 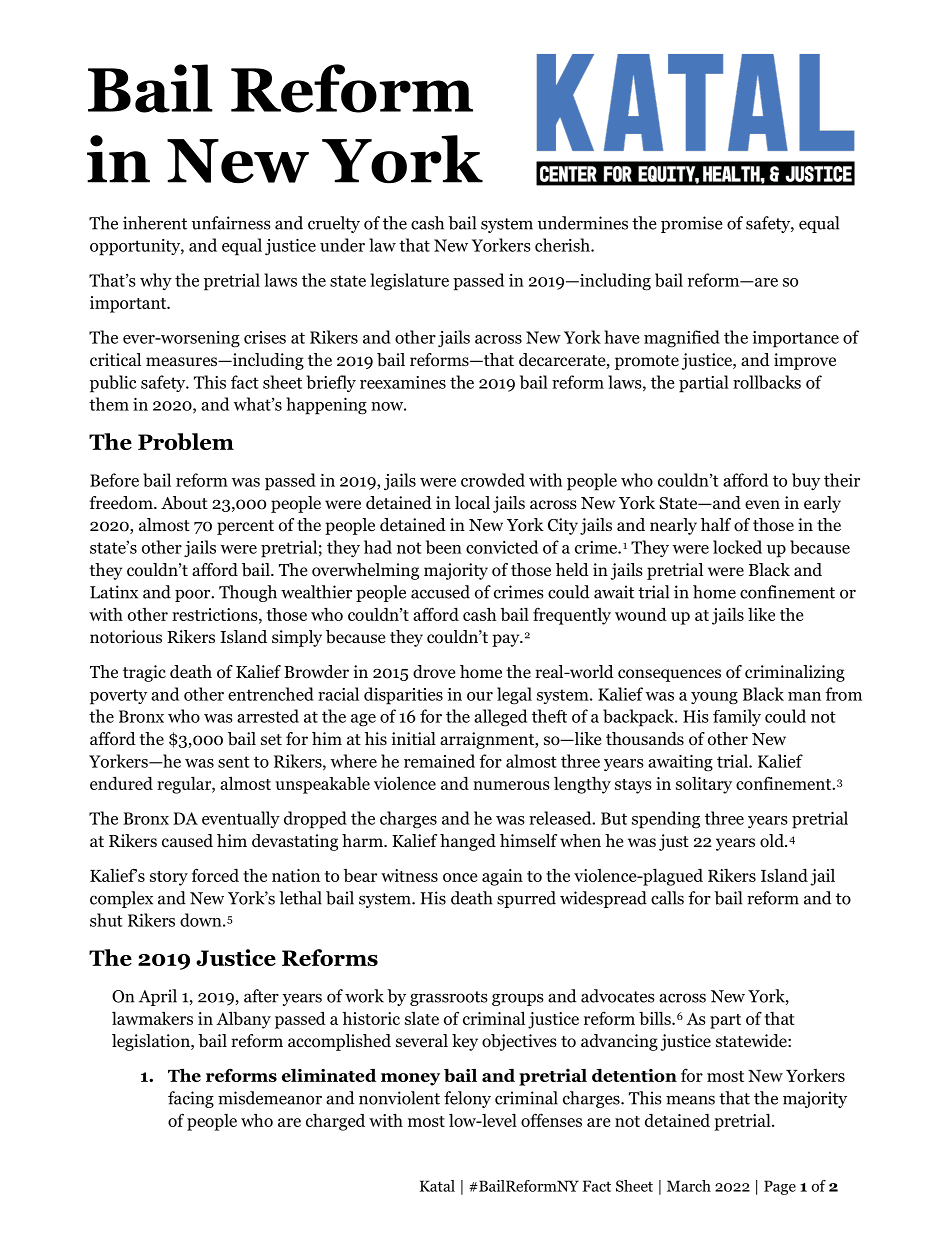 I want to click on promise, so click(x=692, y=224).
